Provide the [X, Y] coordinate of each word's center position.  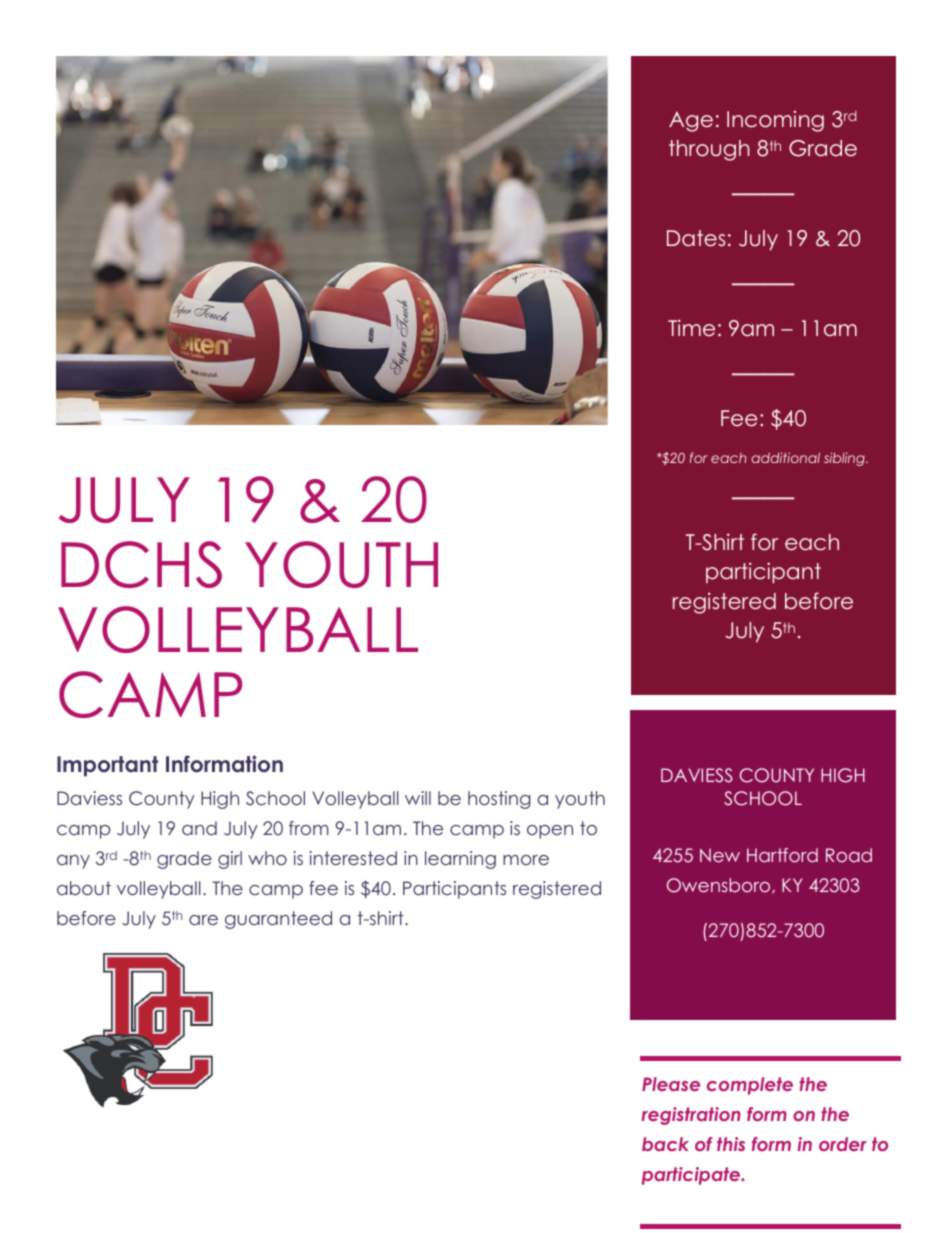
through [709, 150]
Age [691, 121]
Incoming [775, 121]
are [203, 920]
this [731, 1144]
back [665, 1144]
